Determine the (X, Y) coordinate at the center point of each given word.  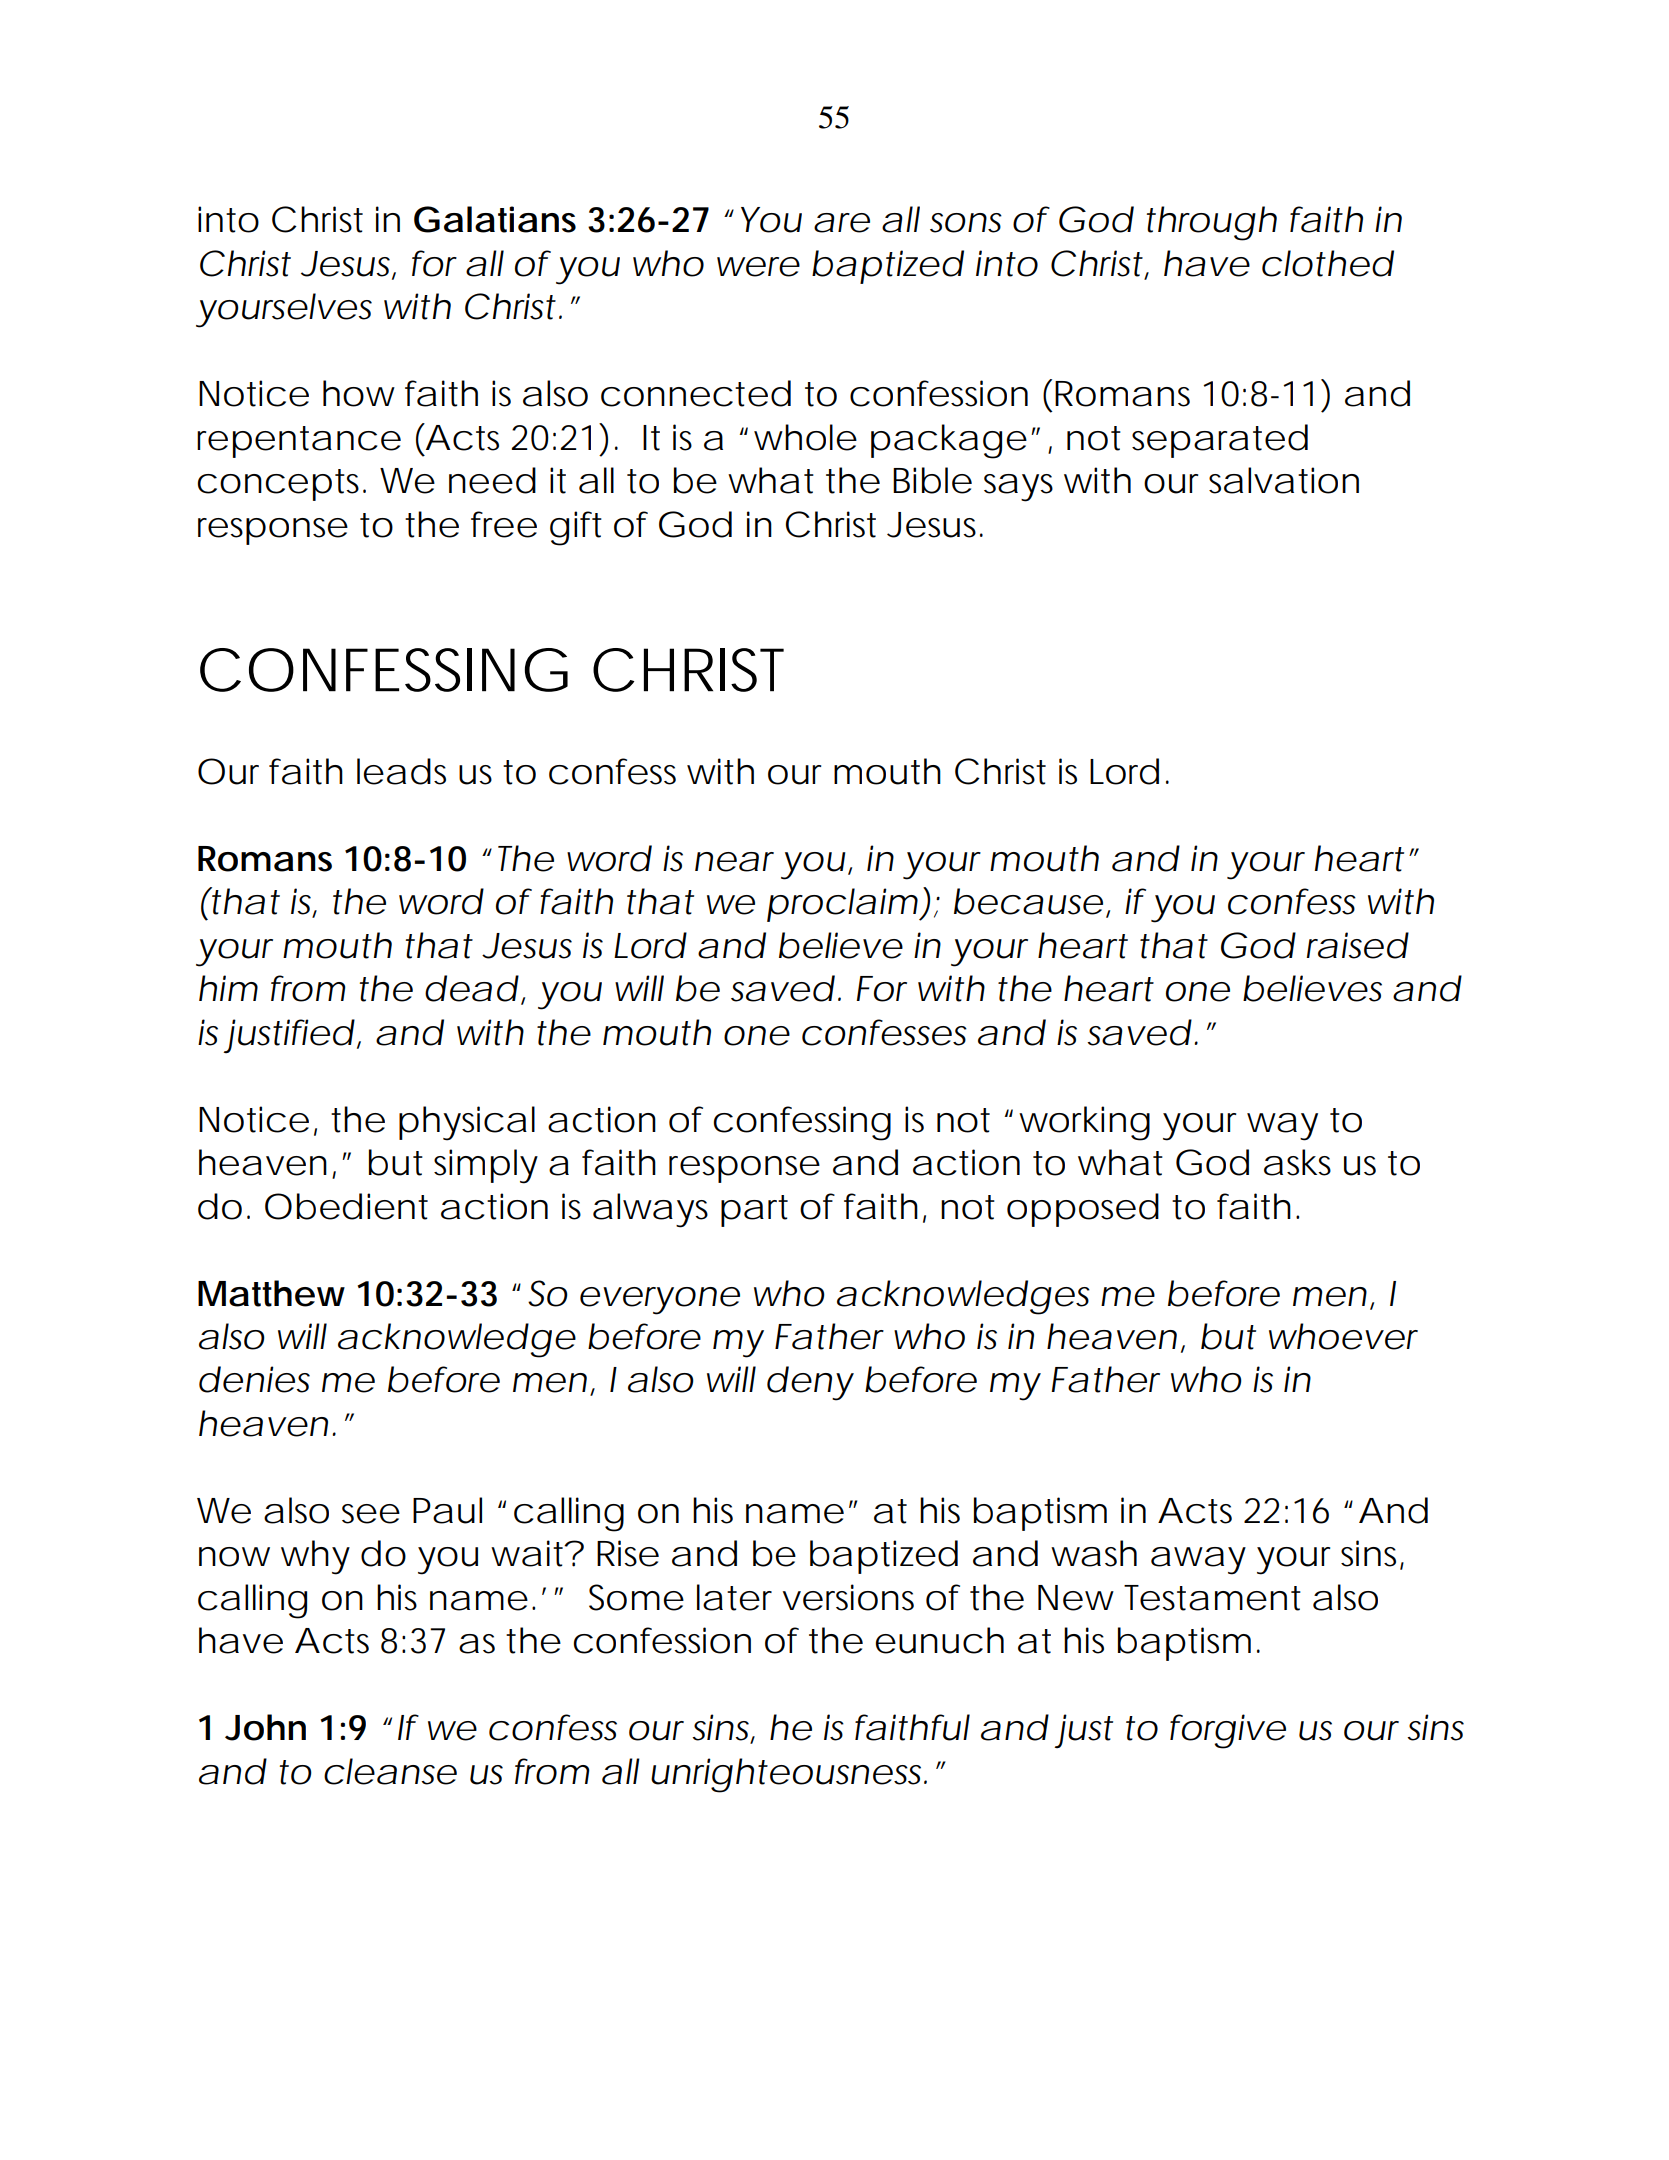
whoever (1343, 1336)
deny (810, 1383)
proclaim (844, 905)
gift (576, 528)
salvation (1284, 480)
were (758, 267)
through (1212, 223)
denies (254, 1379)
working (1084, 1123)
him (228, 988)
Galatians (495, 219)
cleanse (390, 1771)
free (504, 524)
